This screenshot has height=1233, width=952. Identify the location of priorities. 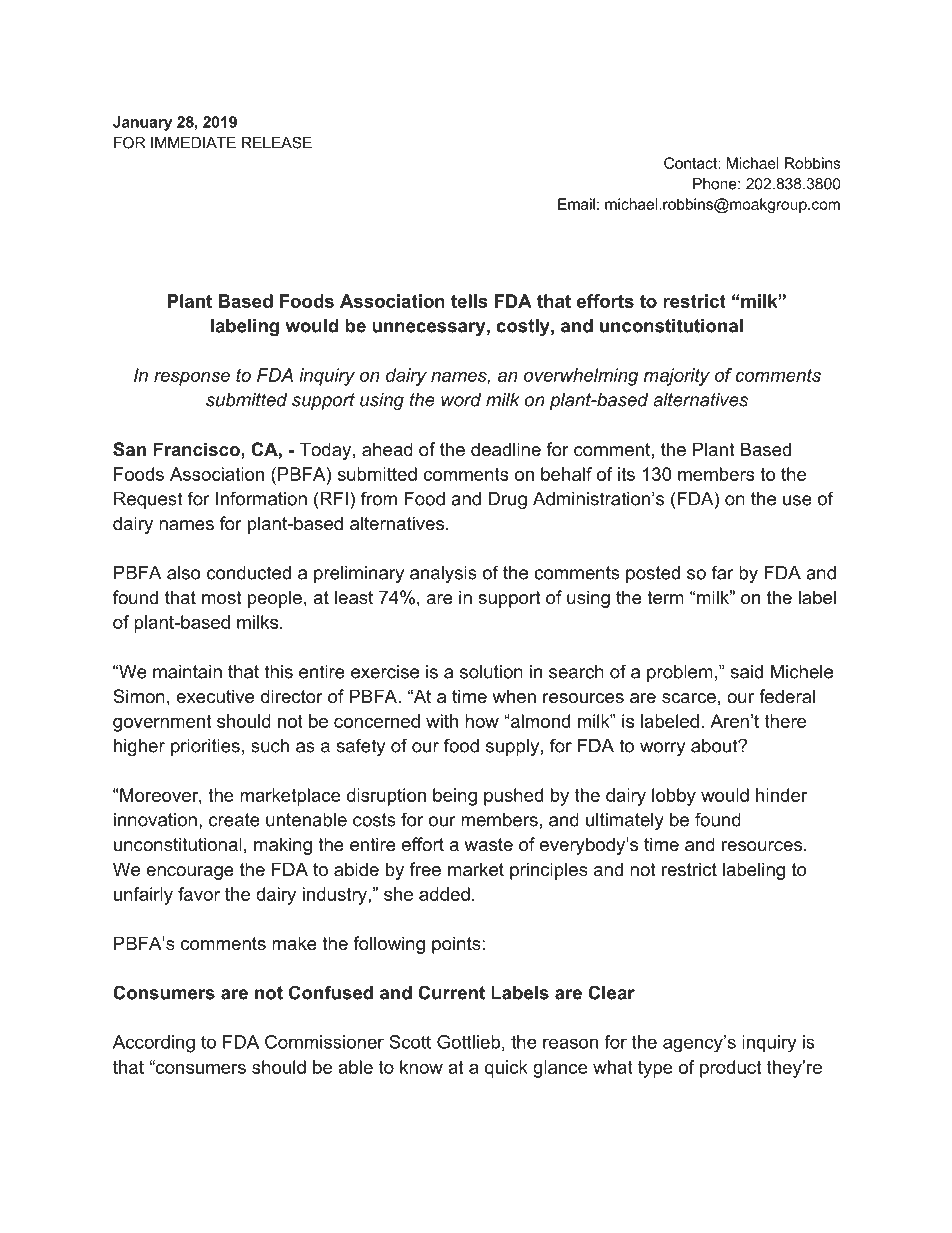
(205, 747).
